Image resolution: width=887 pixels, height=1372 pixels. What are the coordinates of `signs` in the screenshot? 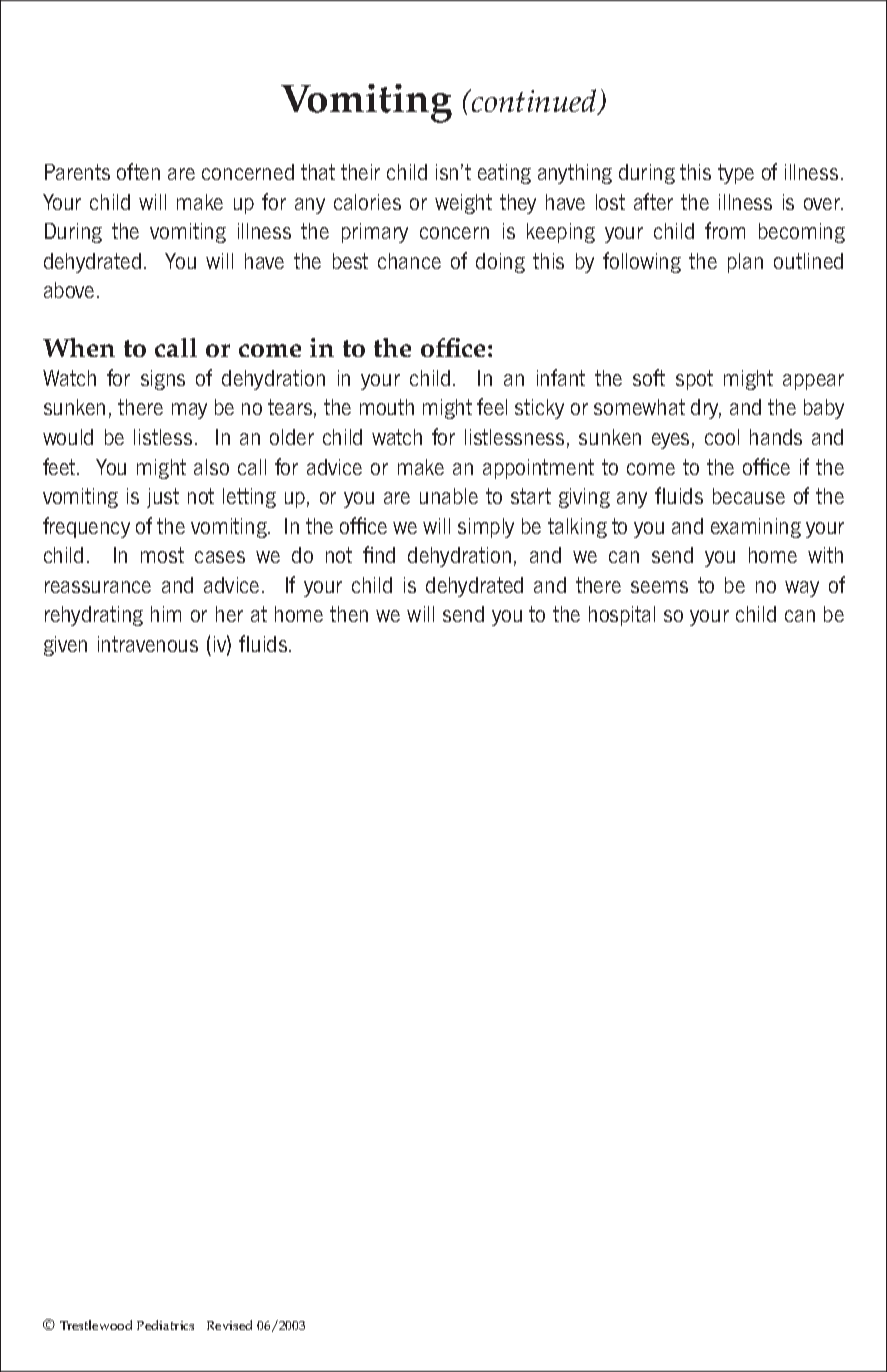 It's located at (163, 380).
